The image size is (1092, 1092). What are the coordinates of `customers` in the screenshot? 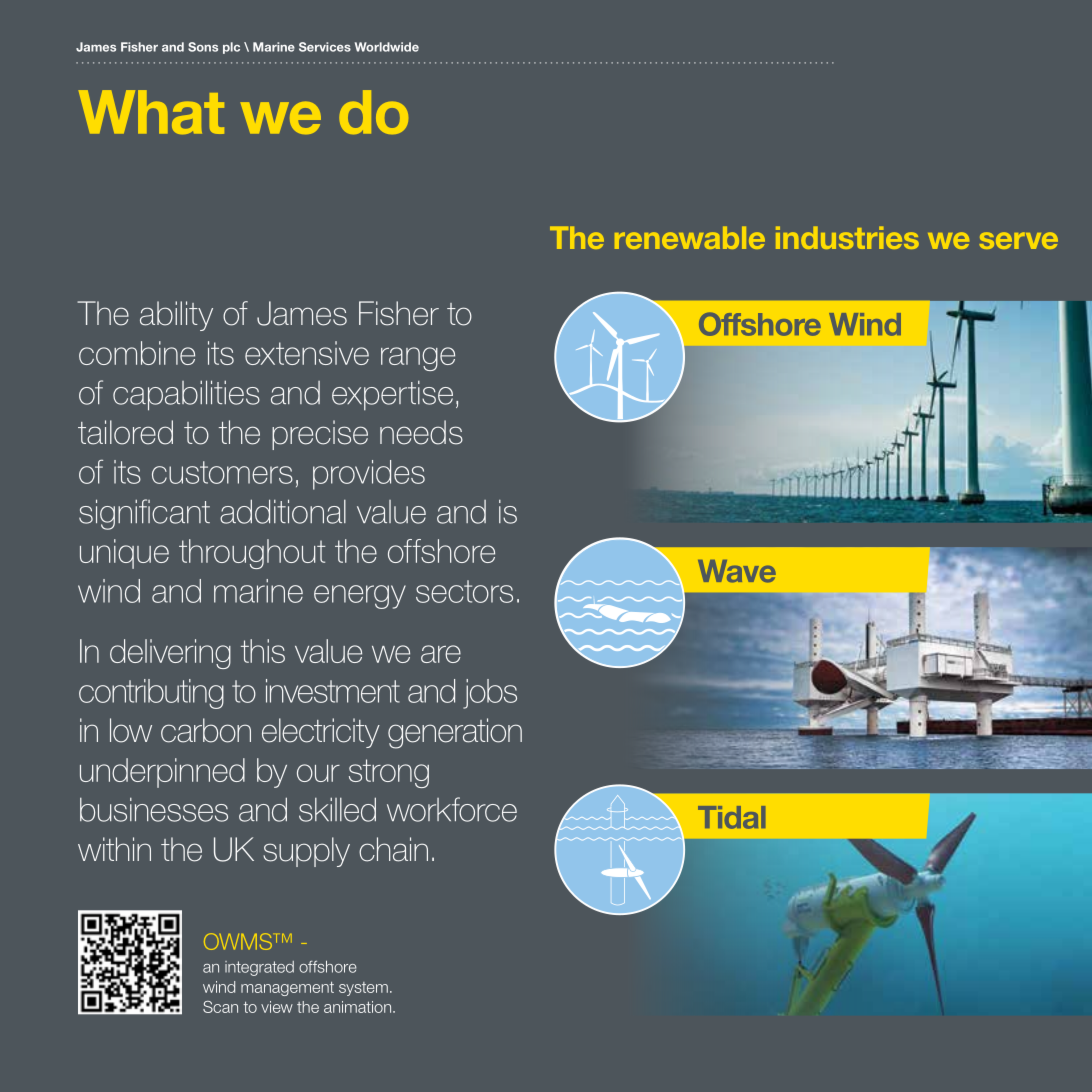 It's located at (222, 472).
